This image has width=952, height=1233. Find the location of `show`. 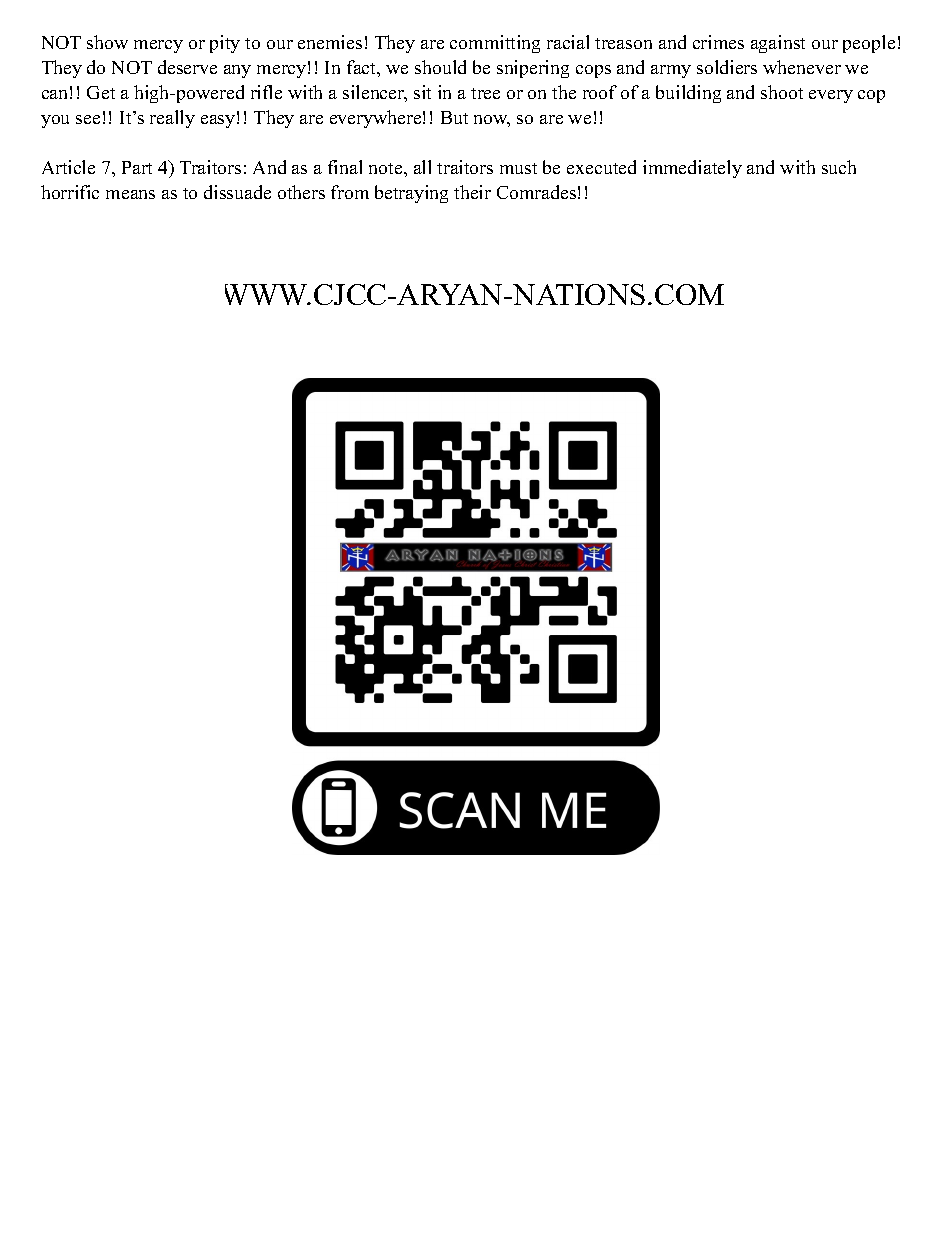

show is located at coordinates (107, 42).
